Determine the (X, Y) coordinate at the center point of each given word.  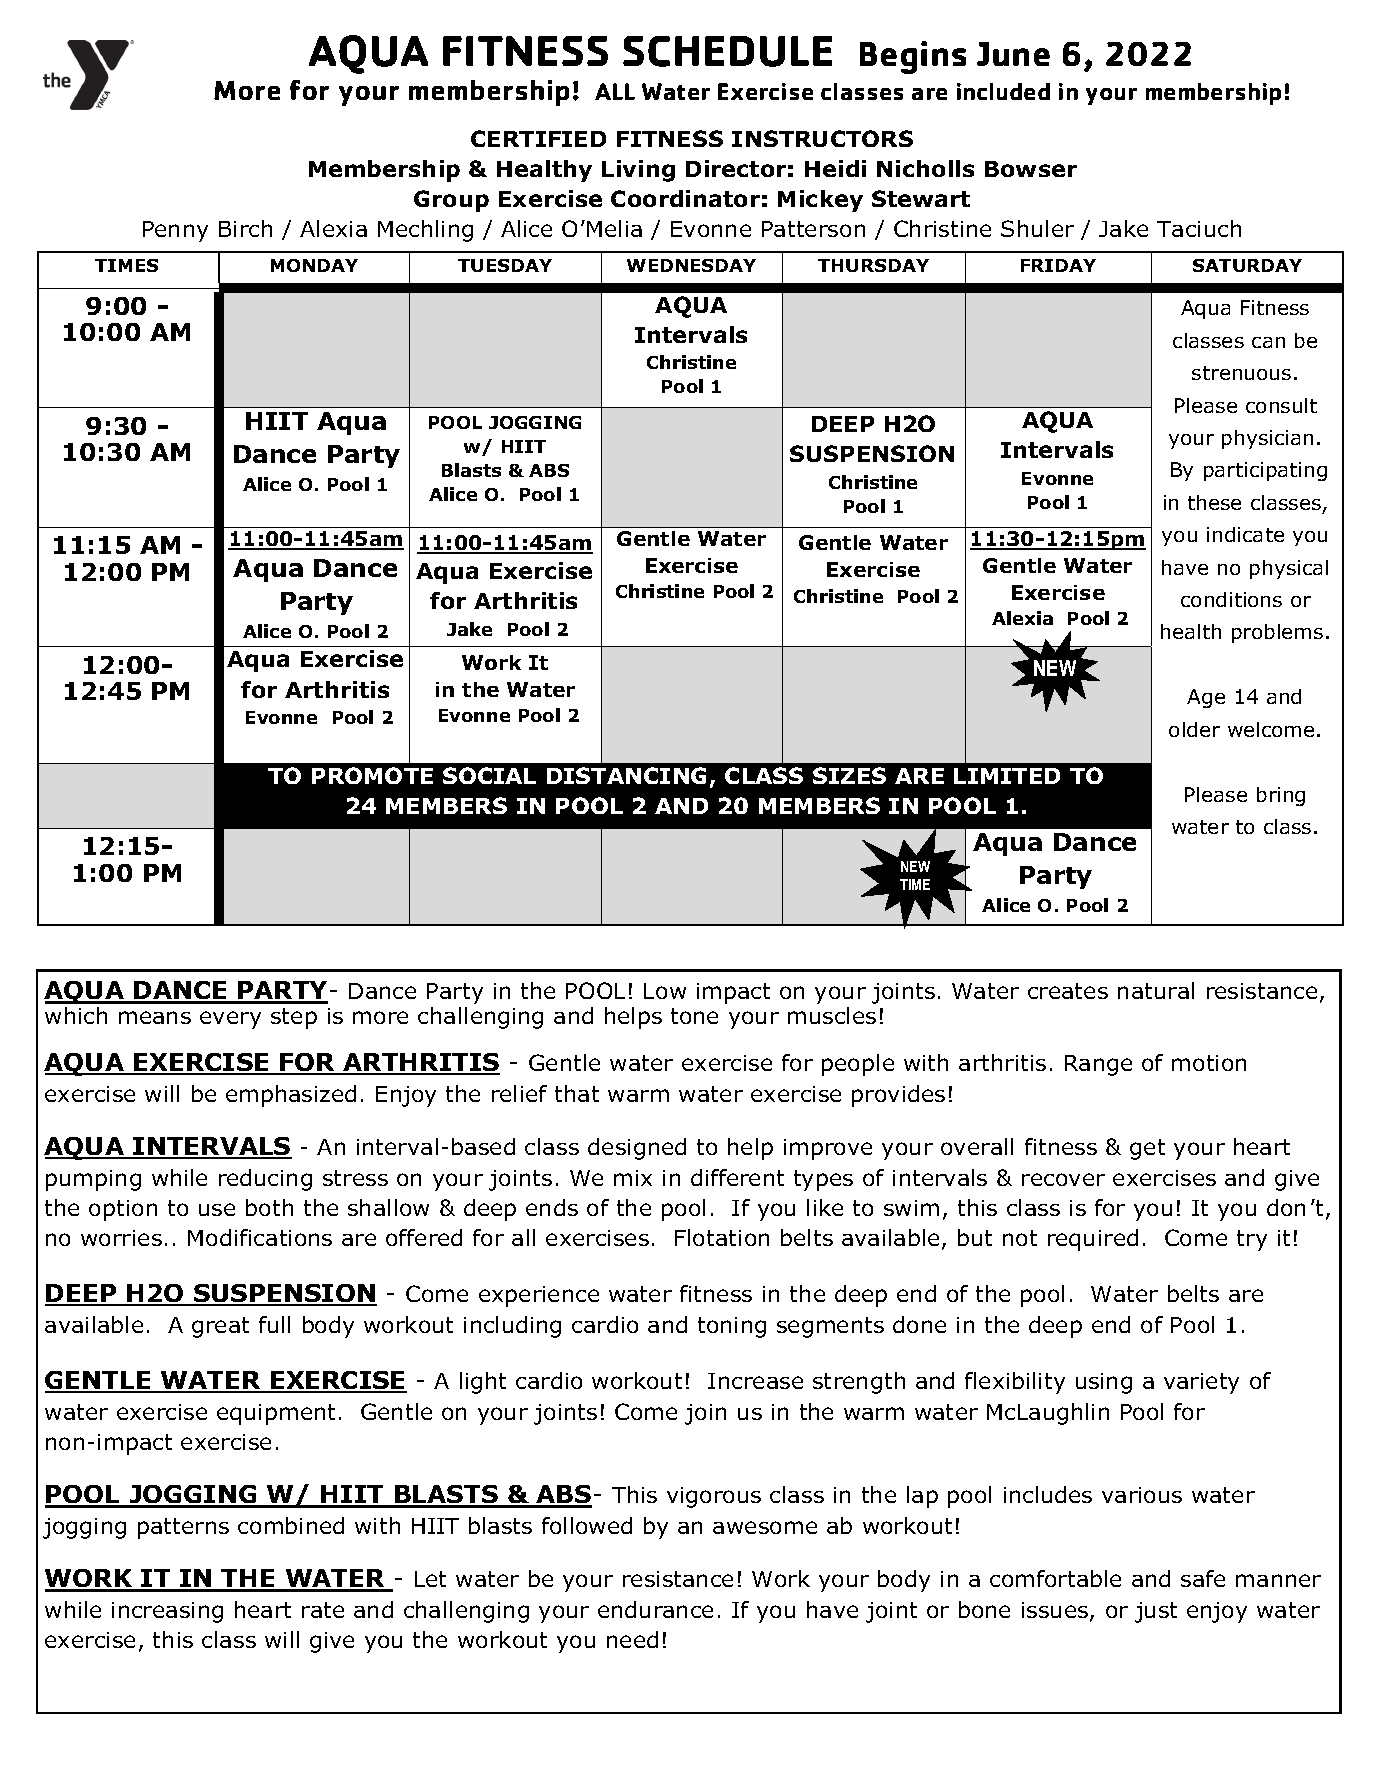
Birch (245, 228)
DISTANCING (626, 775)
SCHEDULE (727, 51)
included (1003, 91)
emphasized (291, 1096)
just (1156, 1612)
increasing (167, 1612)
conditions (1231, 599)
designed (637, 1149)
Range (1098, 1065)
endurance (655, 1609)
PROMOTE (372, 775)
